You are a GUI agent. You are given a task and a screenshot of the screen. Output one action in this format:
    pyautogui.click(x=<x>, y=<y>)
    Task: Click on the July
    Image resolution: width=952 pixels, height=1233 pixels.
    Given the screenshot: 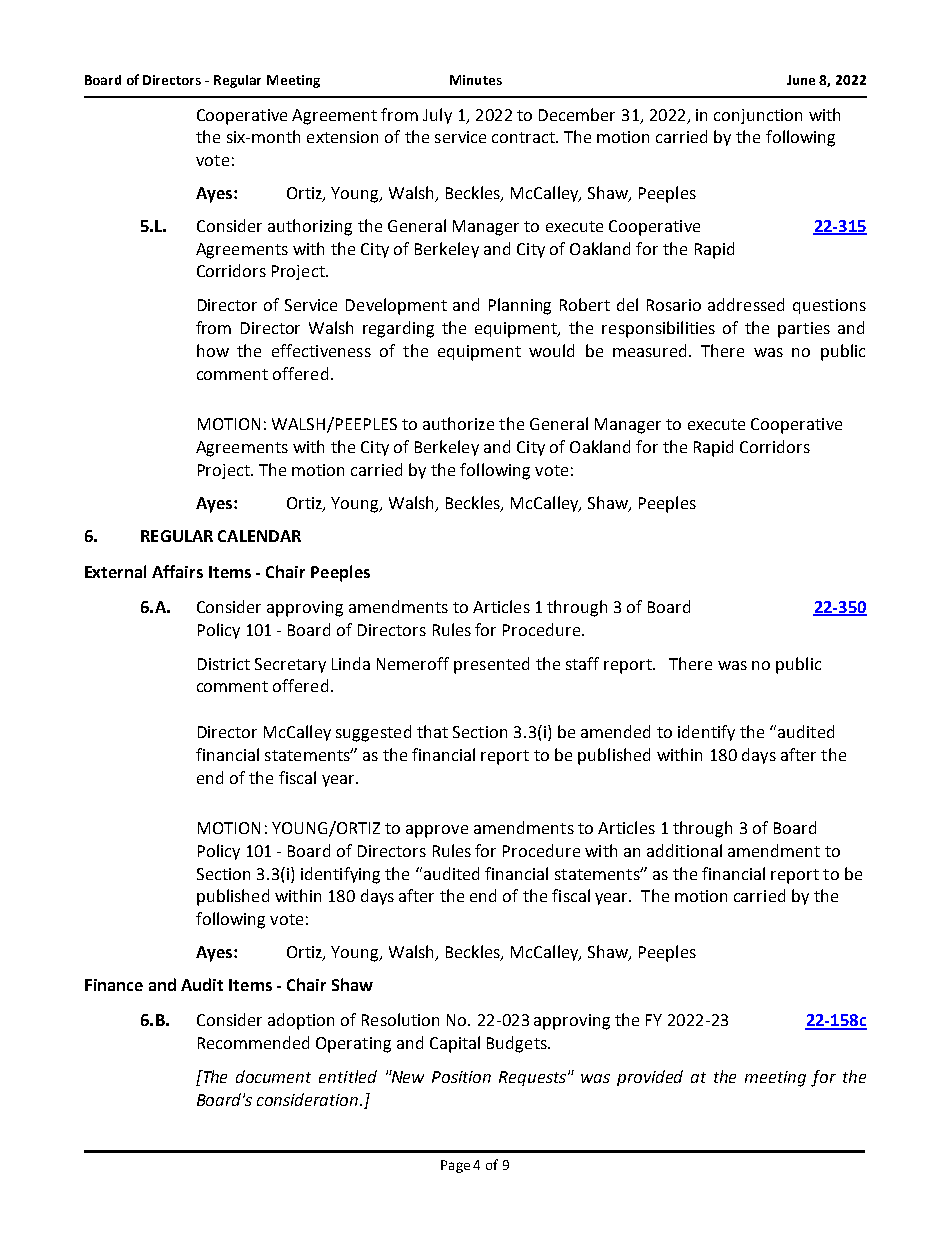 What is the action you would take?
    pyautogui.click(x=437, y=116)
